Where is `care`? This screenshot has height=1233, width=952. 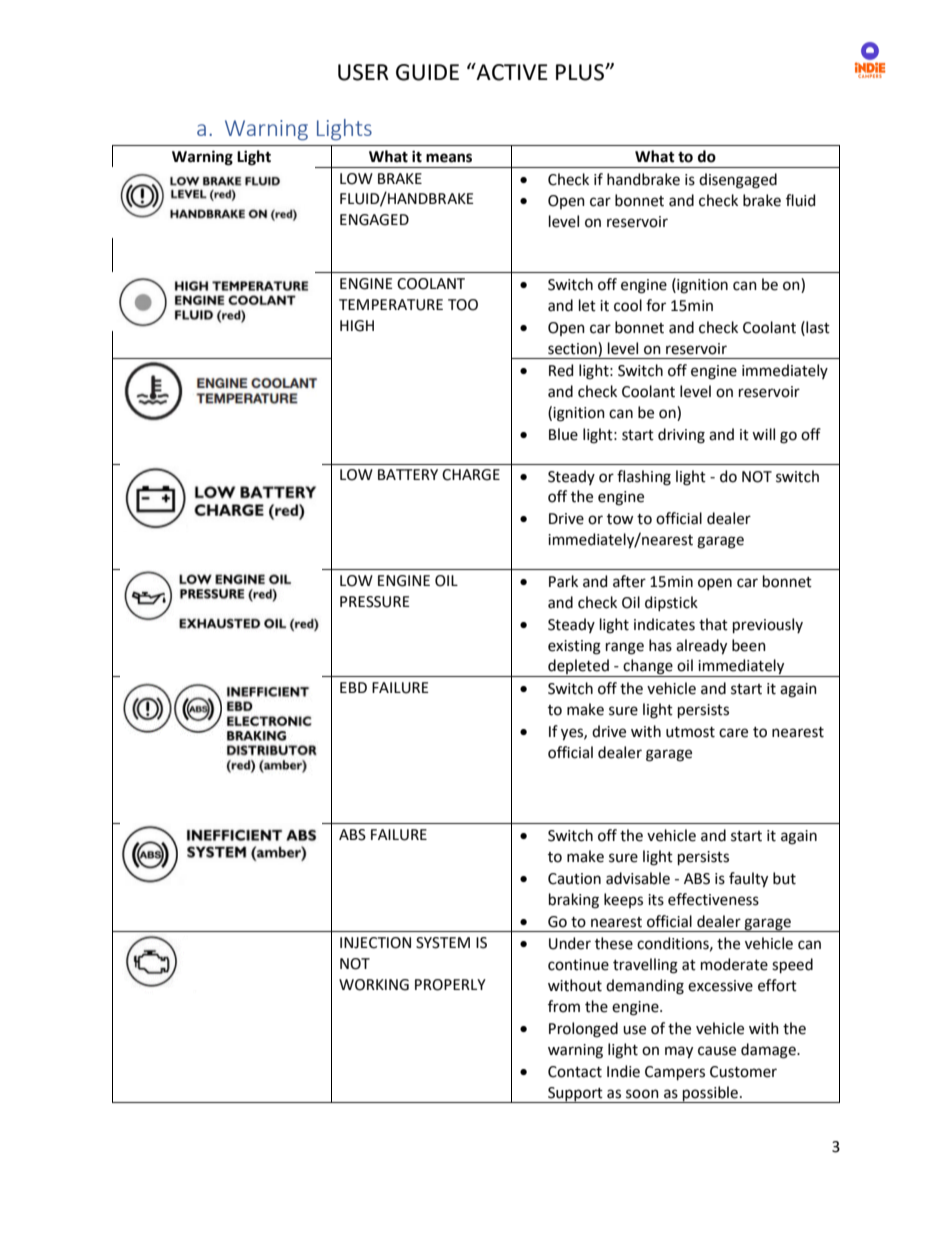
care is located at coordinates (733, 733).
